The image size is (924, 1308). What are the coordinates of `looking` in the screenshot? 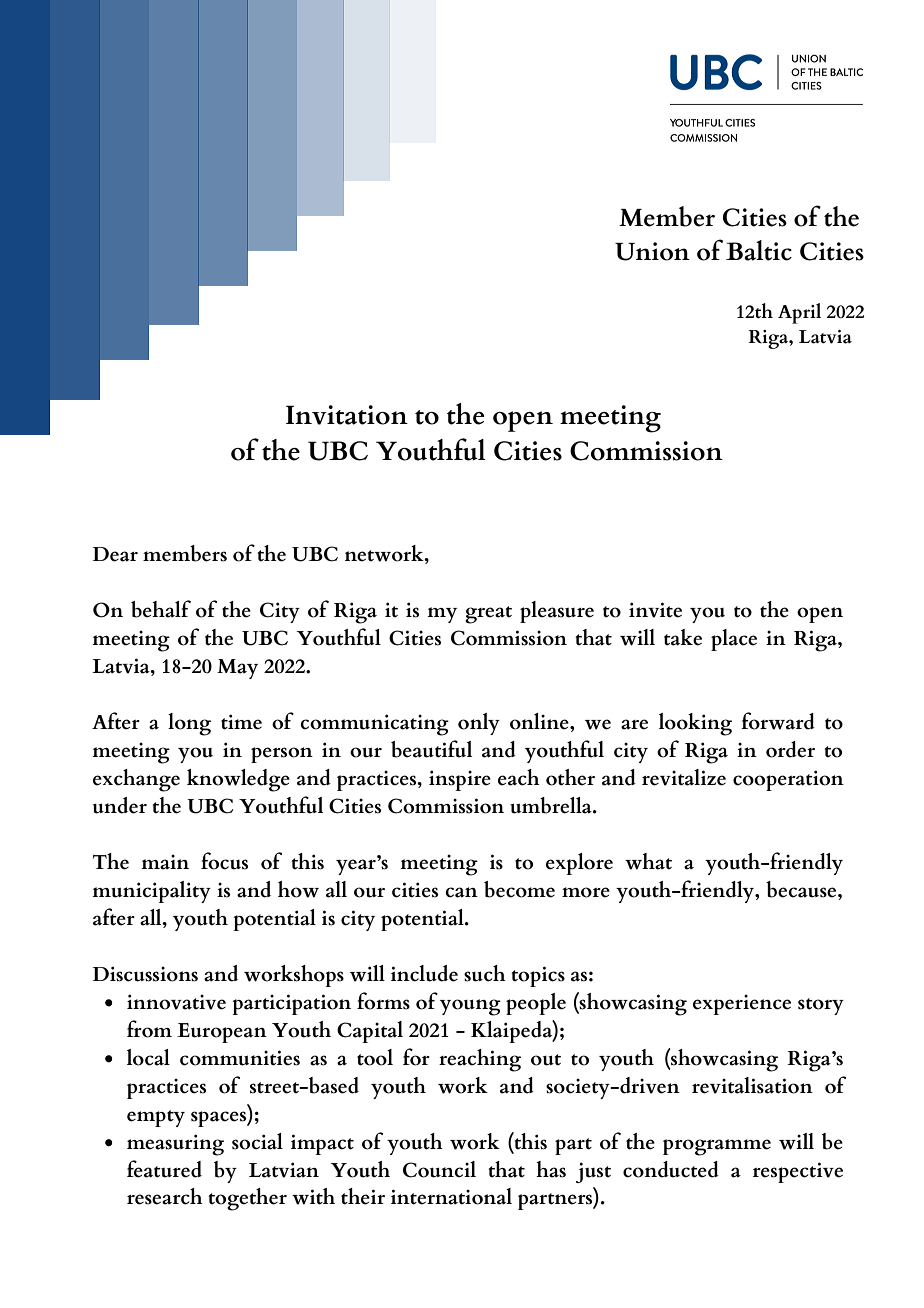 It's located at (695, 724).
